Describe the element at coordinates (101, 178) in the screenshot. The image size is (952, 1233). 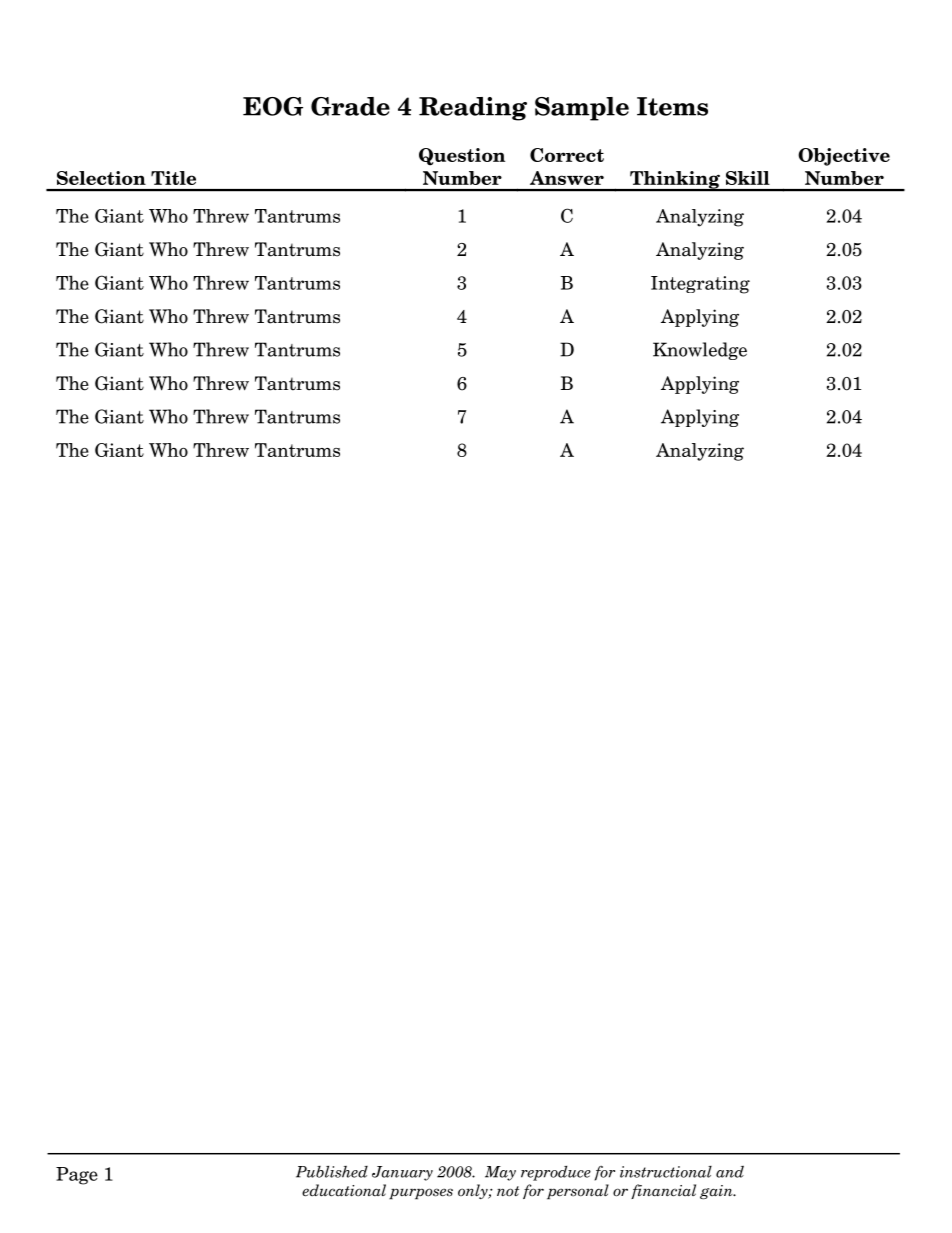
I see `Selection` at that location.
